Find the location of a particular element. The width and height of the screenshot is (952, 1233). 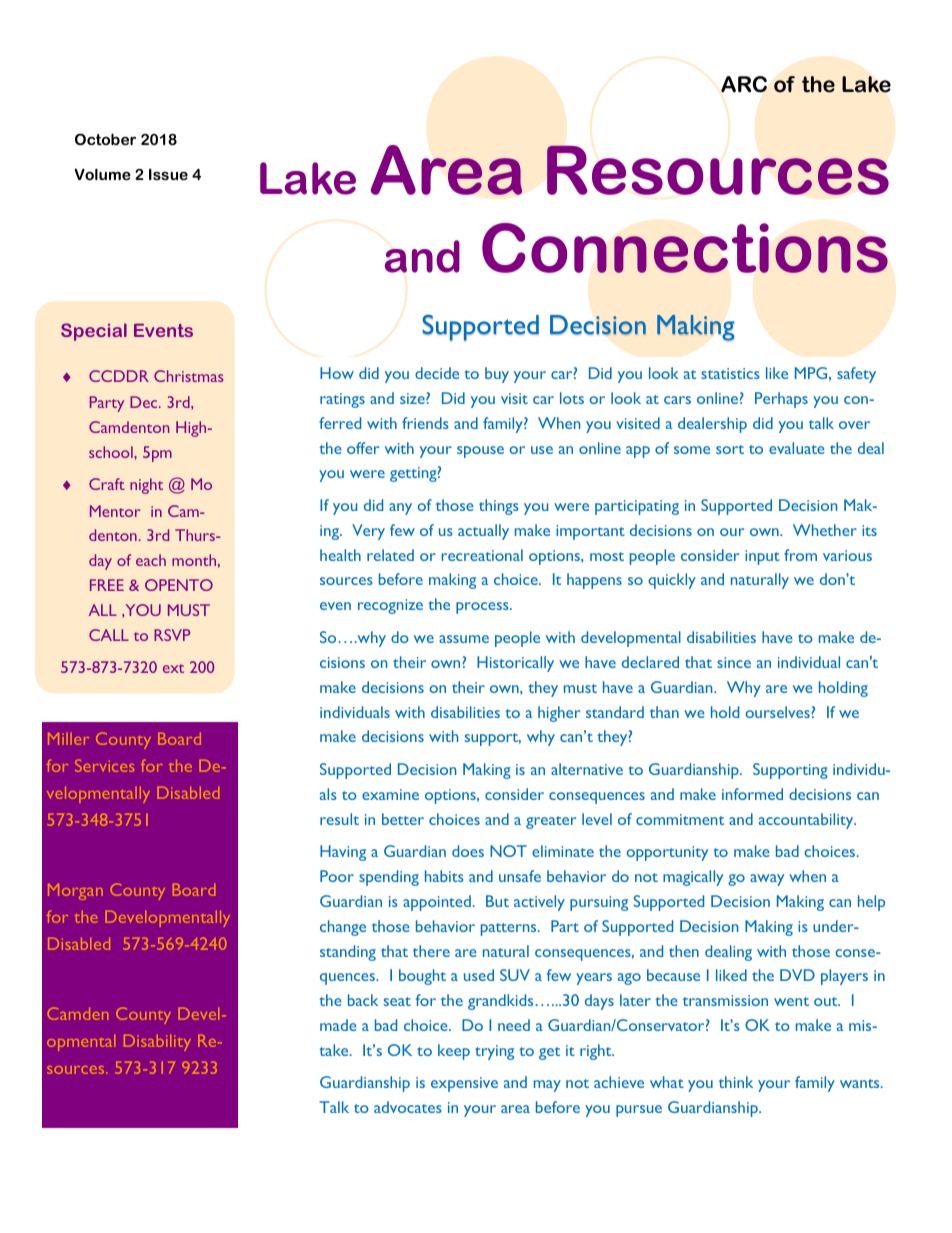

evaluate is located at coordinates (797, 448).
